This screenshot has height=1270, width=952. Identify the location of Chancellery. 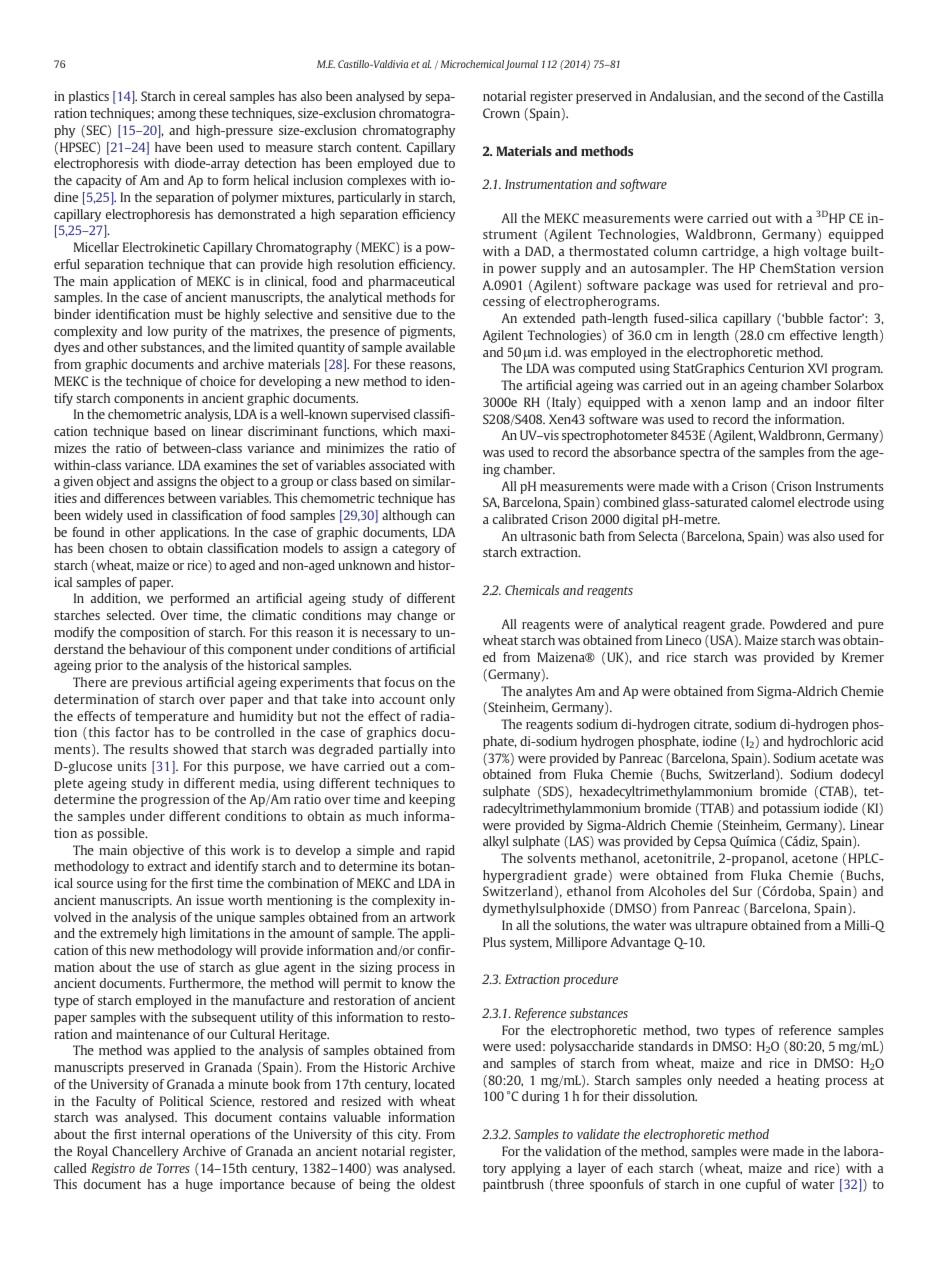
(145, 1152).
